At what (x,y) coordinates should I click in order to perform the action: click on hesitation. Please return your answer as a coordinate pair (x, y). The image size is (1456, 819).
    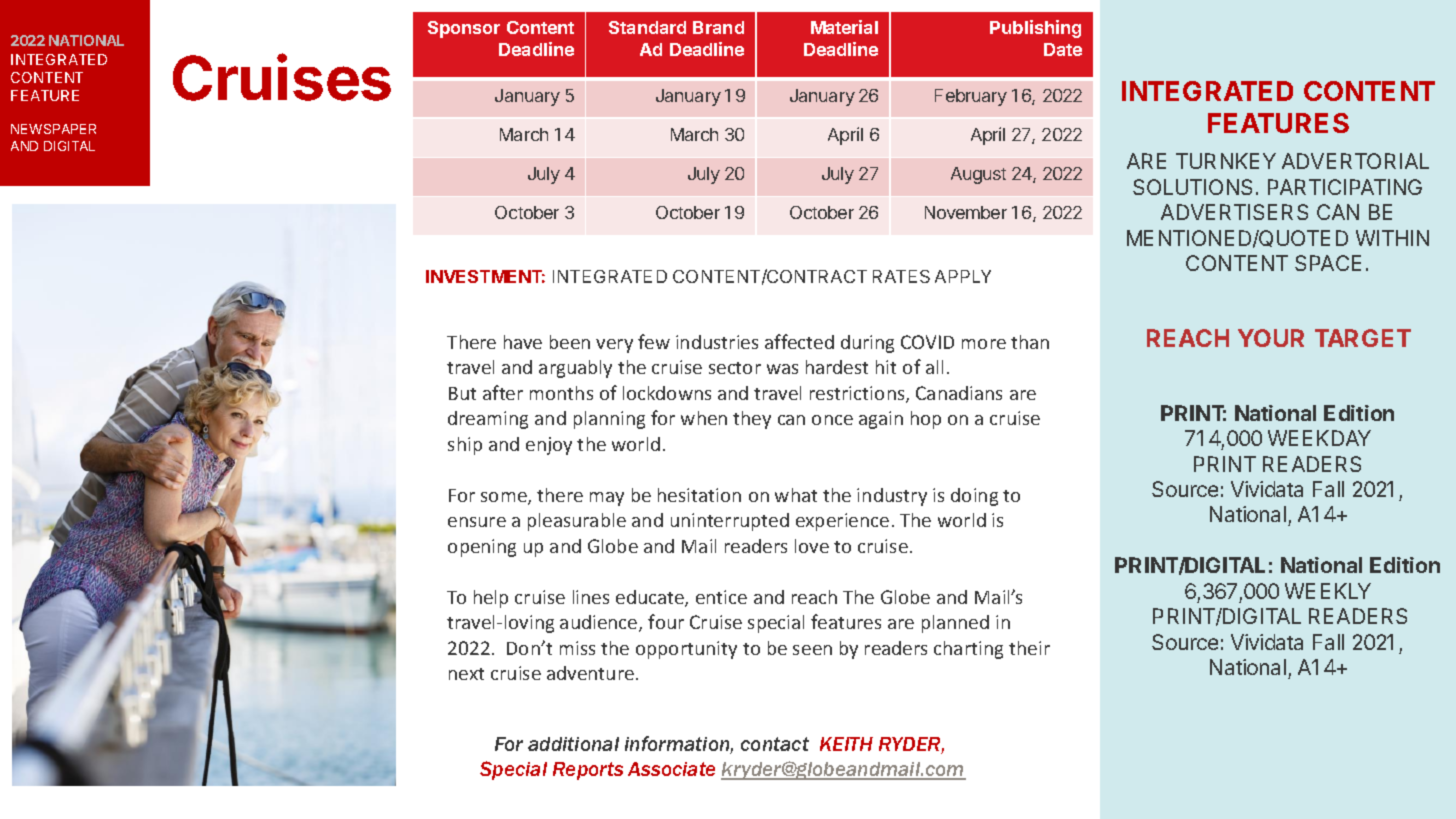
    Looking at the image, I should click on (699, 495).
